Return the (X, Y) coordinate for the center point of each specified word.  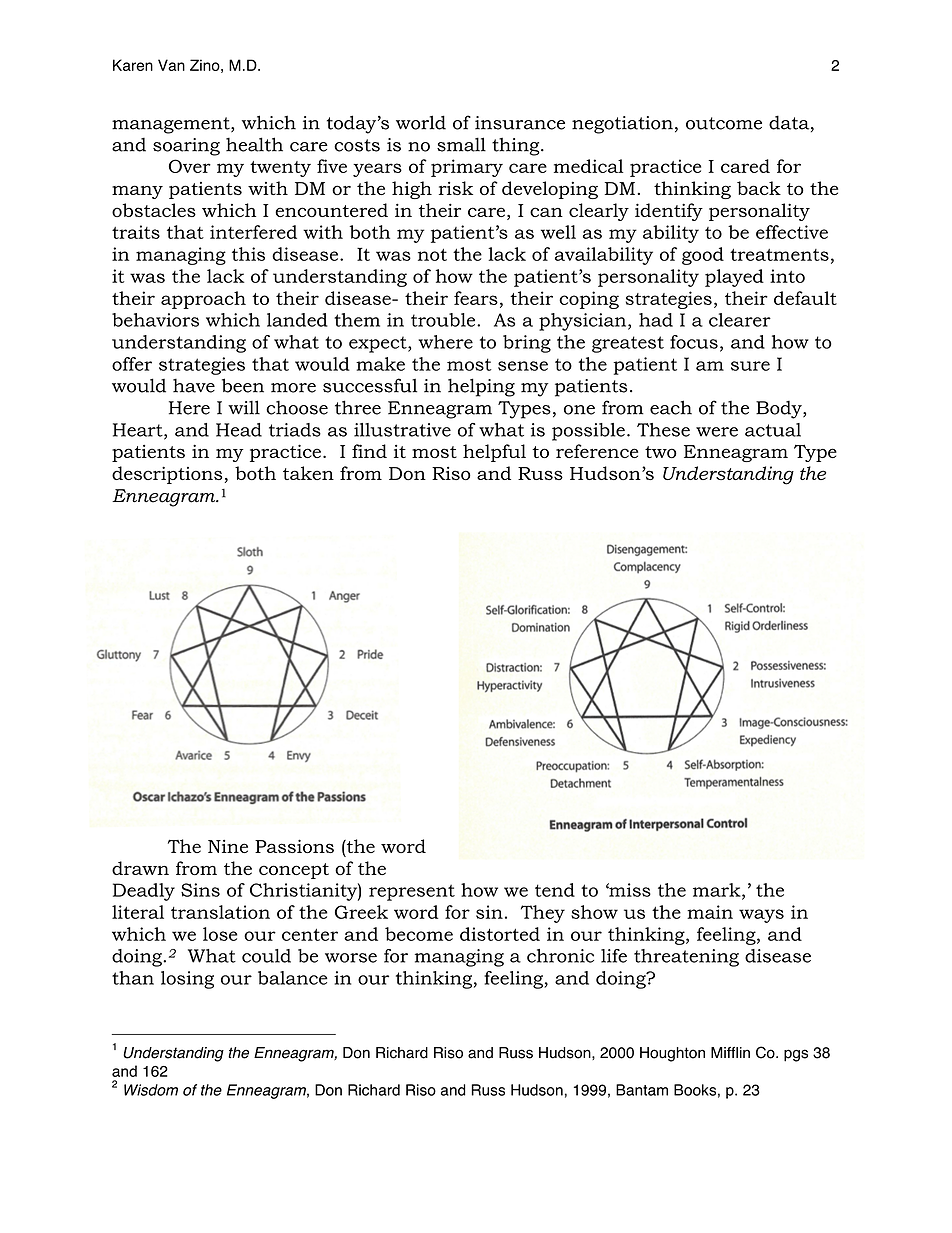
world (421, 122)
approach (203, 300)
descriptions (167, 475)
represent (412, 892)
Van (171, 65)
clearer (740, 320)
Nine (228, 846)
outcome (724, 123)
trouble (444, 320)
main (710, 912)
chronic (560, 956)
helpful (494, 453)
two (661, 452)
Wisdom (151, 1090)
